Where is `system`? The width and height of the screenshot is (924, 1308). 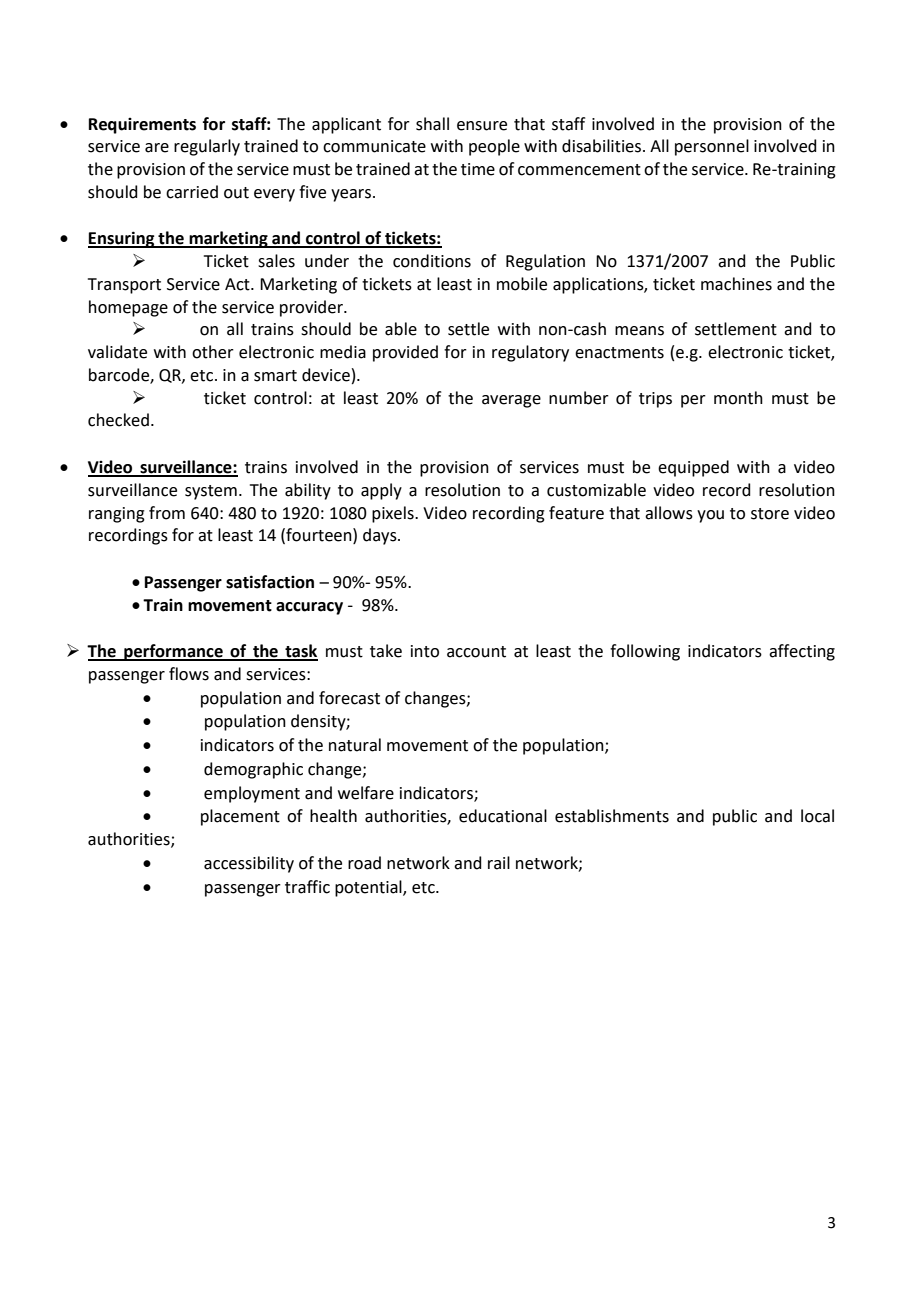 system is located at coordinates (211, 492).
